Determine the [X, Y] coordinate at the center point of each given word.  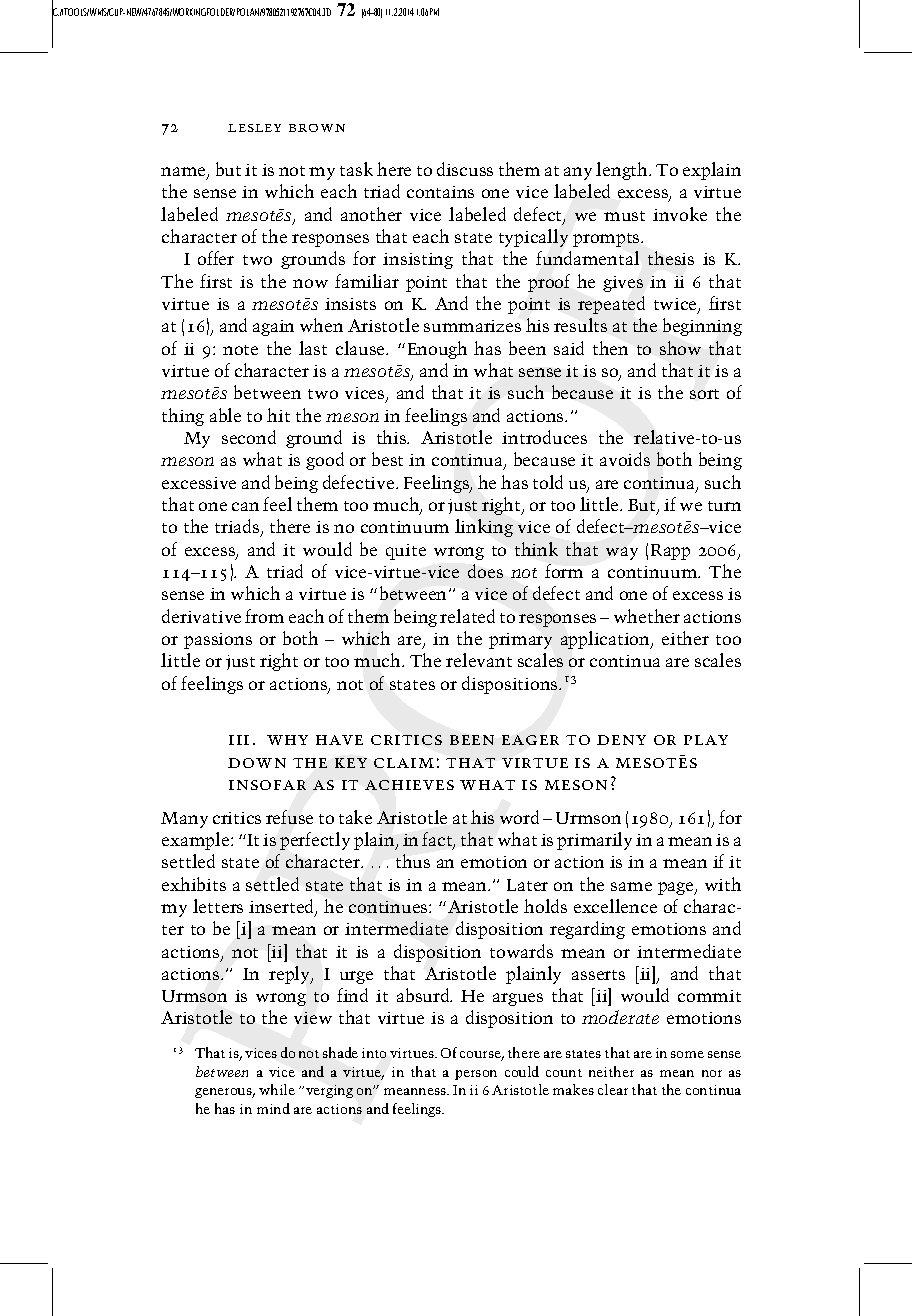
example [197, 841]
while [277, 1089]
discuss [465, 169]
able [225, 415]
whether [647, 616]
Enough [437, 350]
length [623, 171]
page [677, 888]
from [264, 616]
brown [317, 128]
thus [413, 861]
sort [704, 394]
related [467, 616]
